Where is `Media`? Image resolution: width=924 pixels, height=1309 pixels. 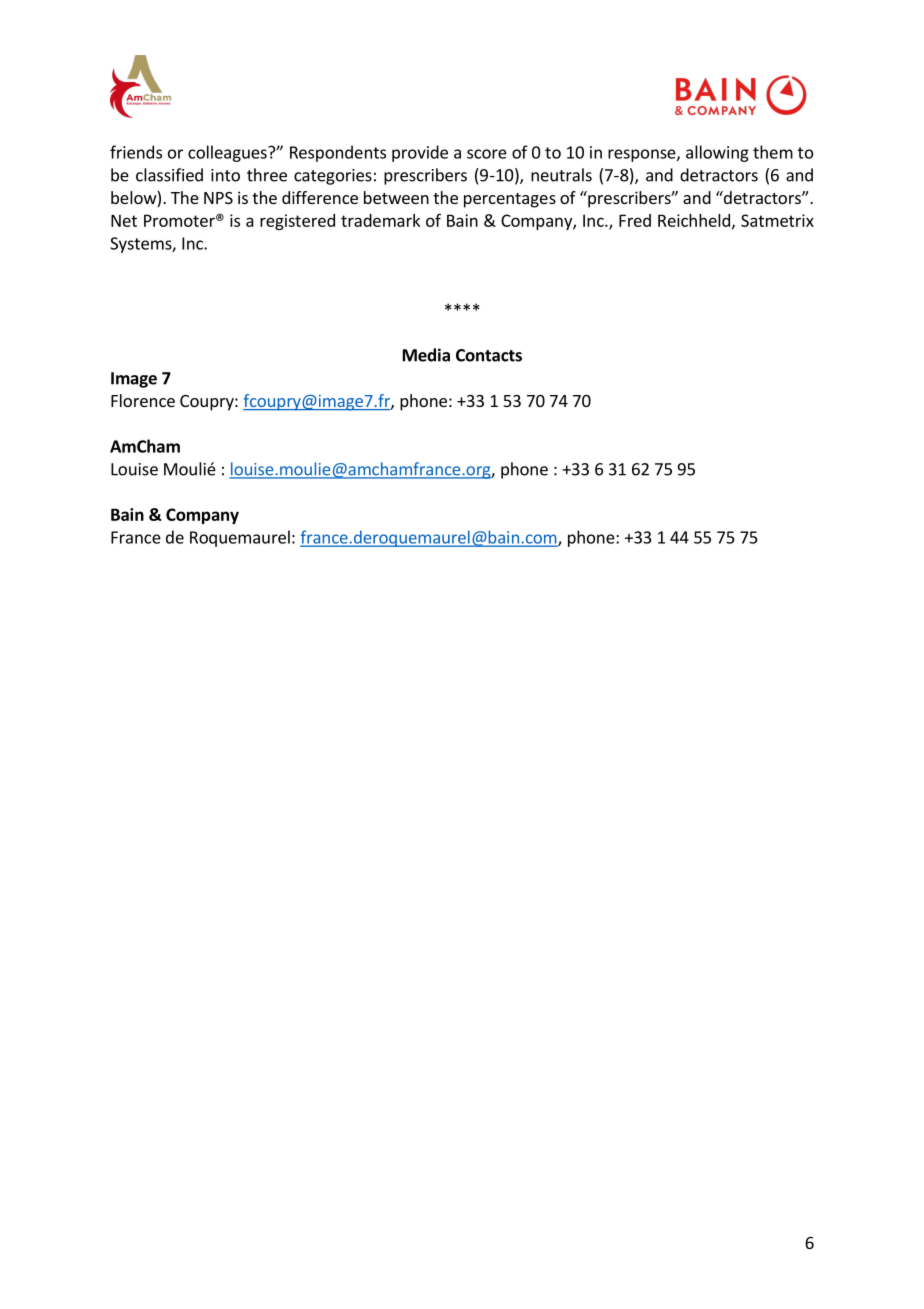
Media is located at coordinates (426, 355).
